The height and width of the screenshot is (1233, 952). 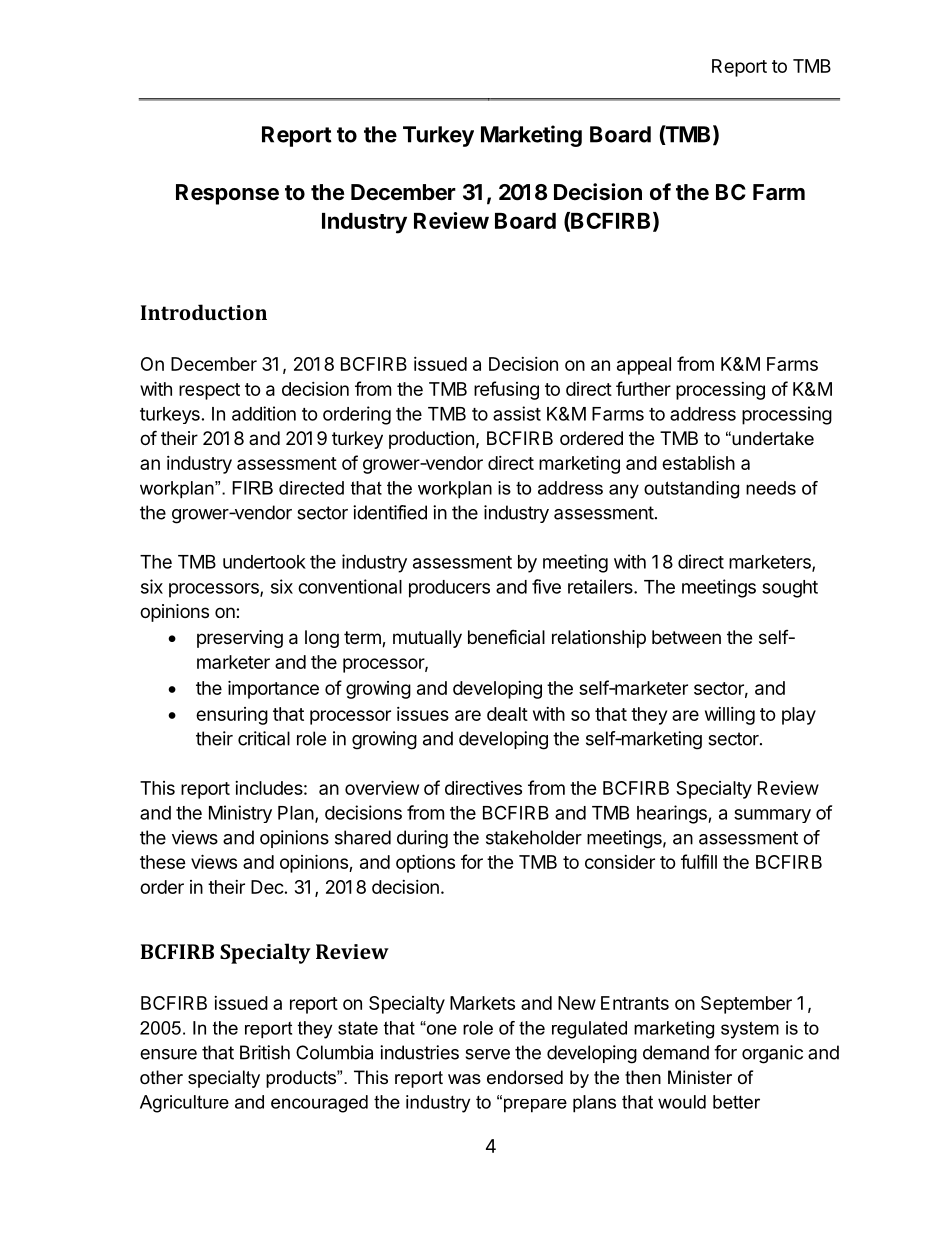 What do you see at coordinates (240, 639) in the screenshot?
I see `preserving` at bounding box center [240, 639].
